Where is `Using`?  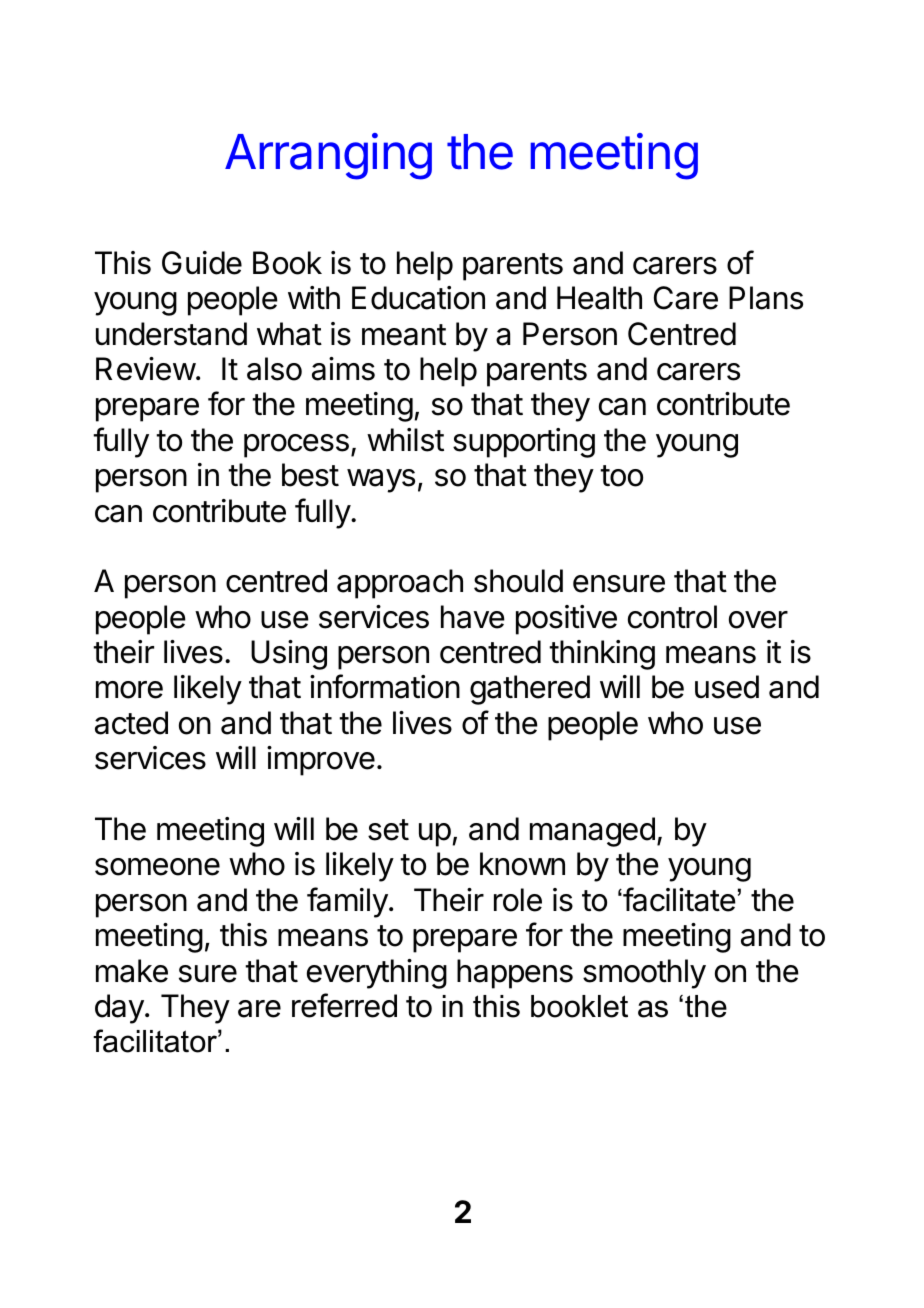
Using is located at coordinates (289, 655).
